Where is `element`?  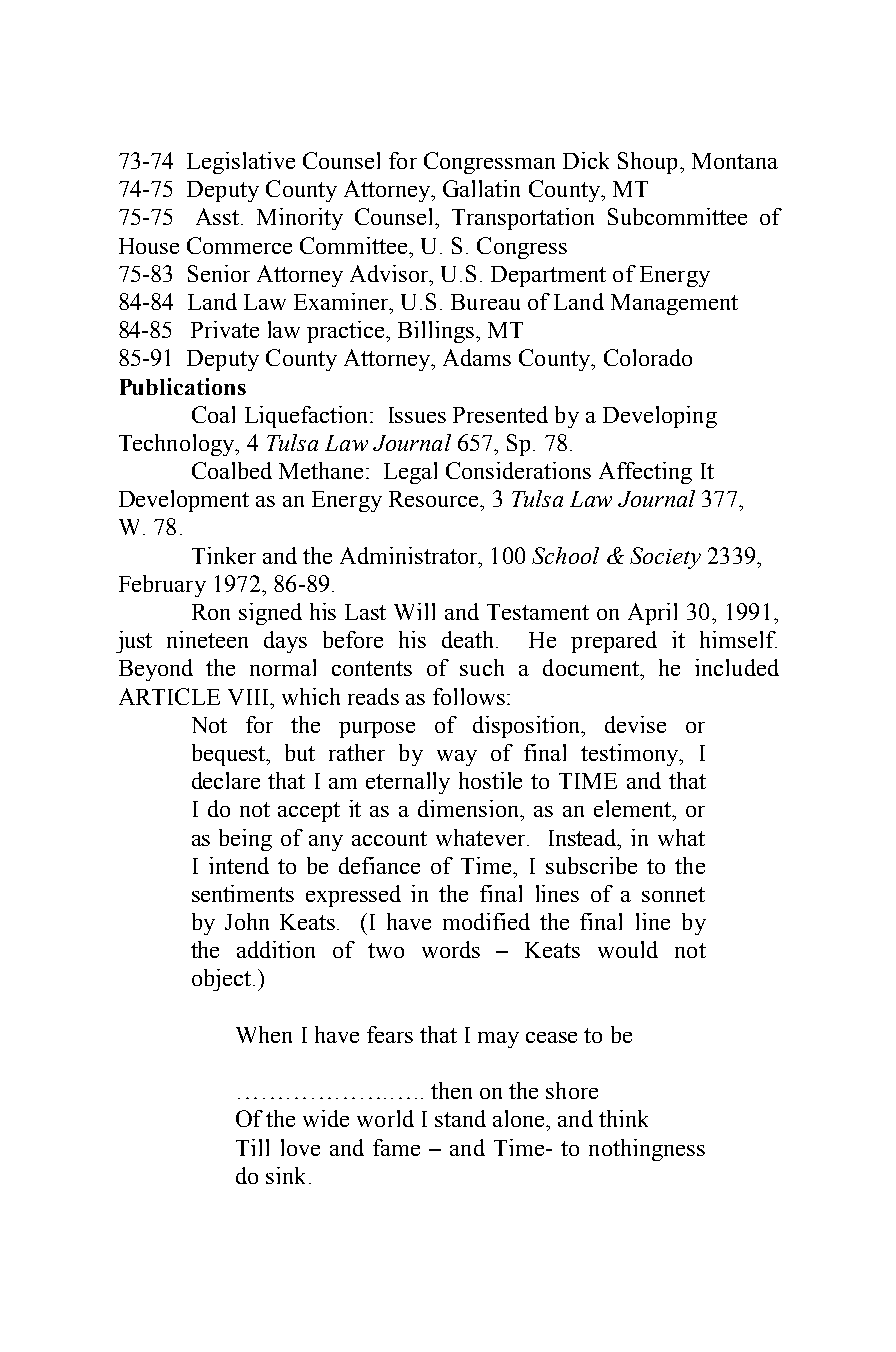
element is located at coordinates (633, 808).
